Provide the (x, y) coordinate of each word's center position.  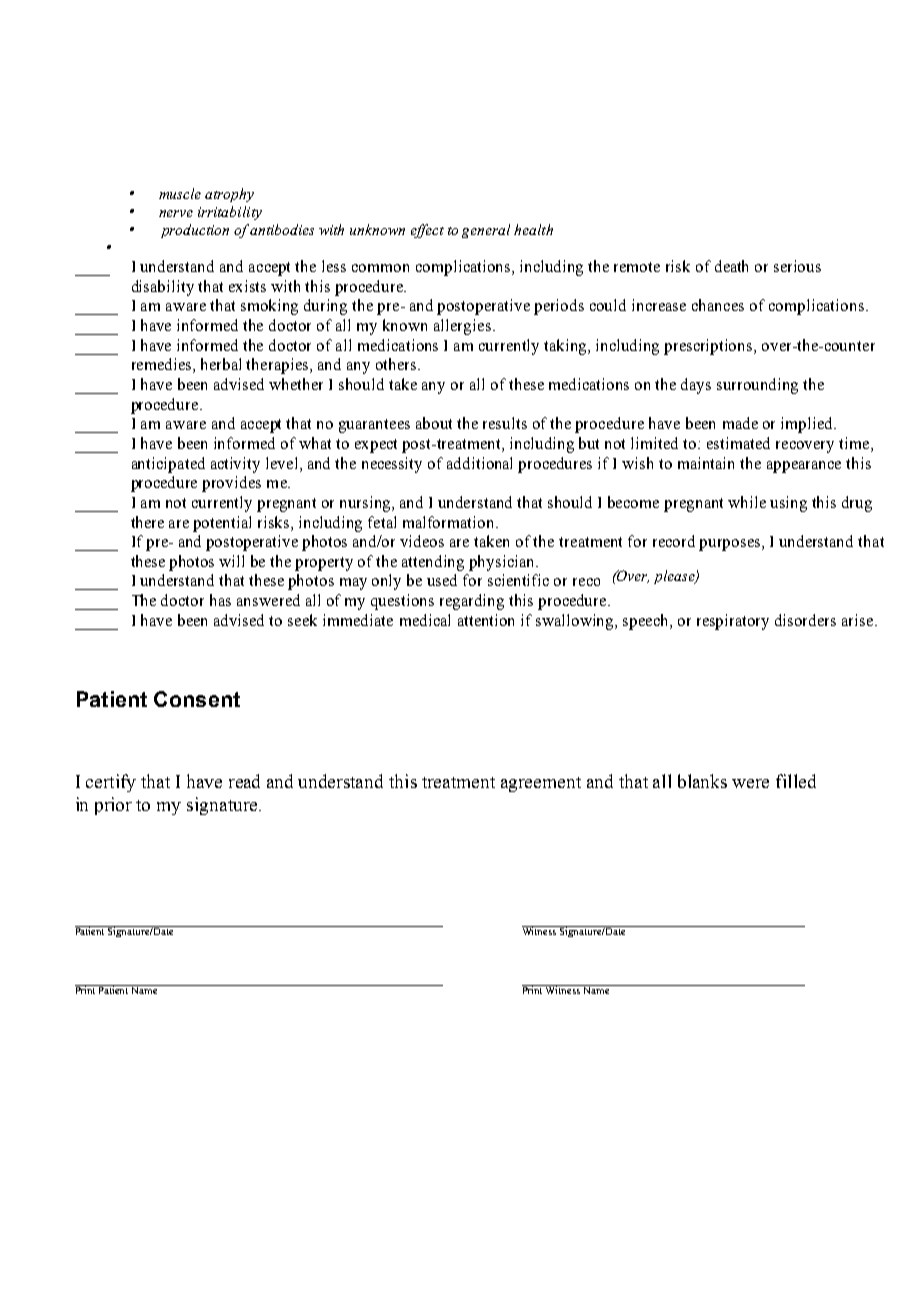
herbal (221, 364)
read (244, 781)
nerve (176, 213)
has (220, 600)
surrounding (757, 386)
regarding (472, 602)
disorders (805, 620)
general (486, 231)
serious (797, 266)
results (505, 423)
